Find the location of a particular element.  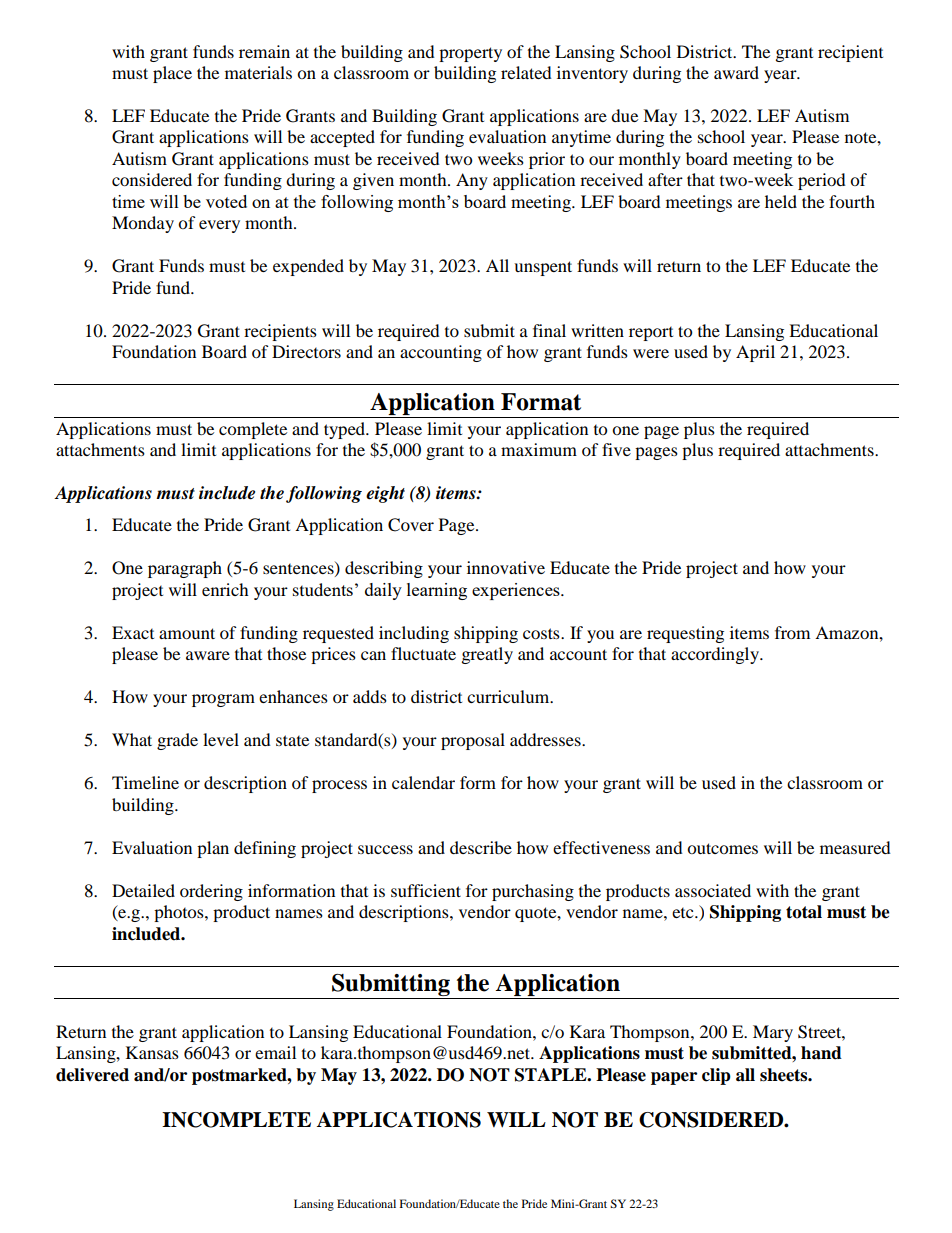

Kansas is located at coordinates (152, 1052).
